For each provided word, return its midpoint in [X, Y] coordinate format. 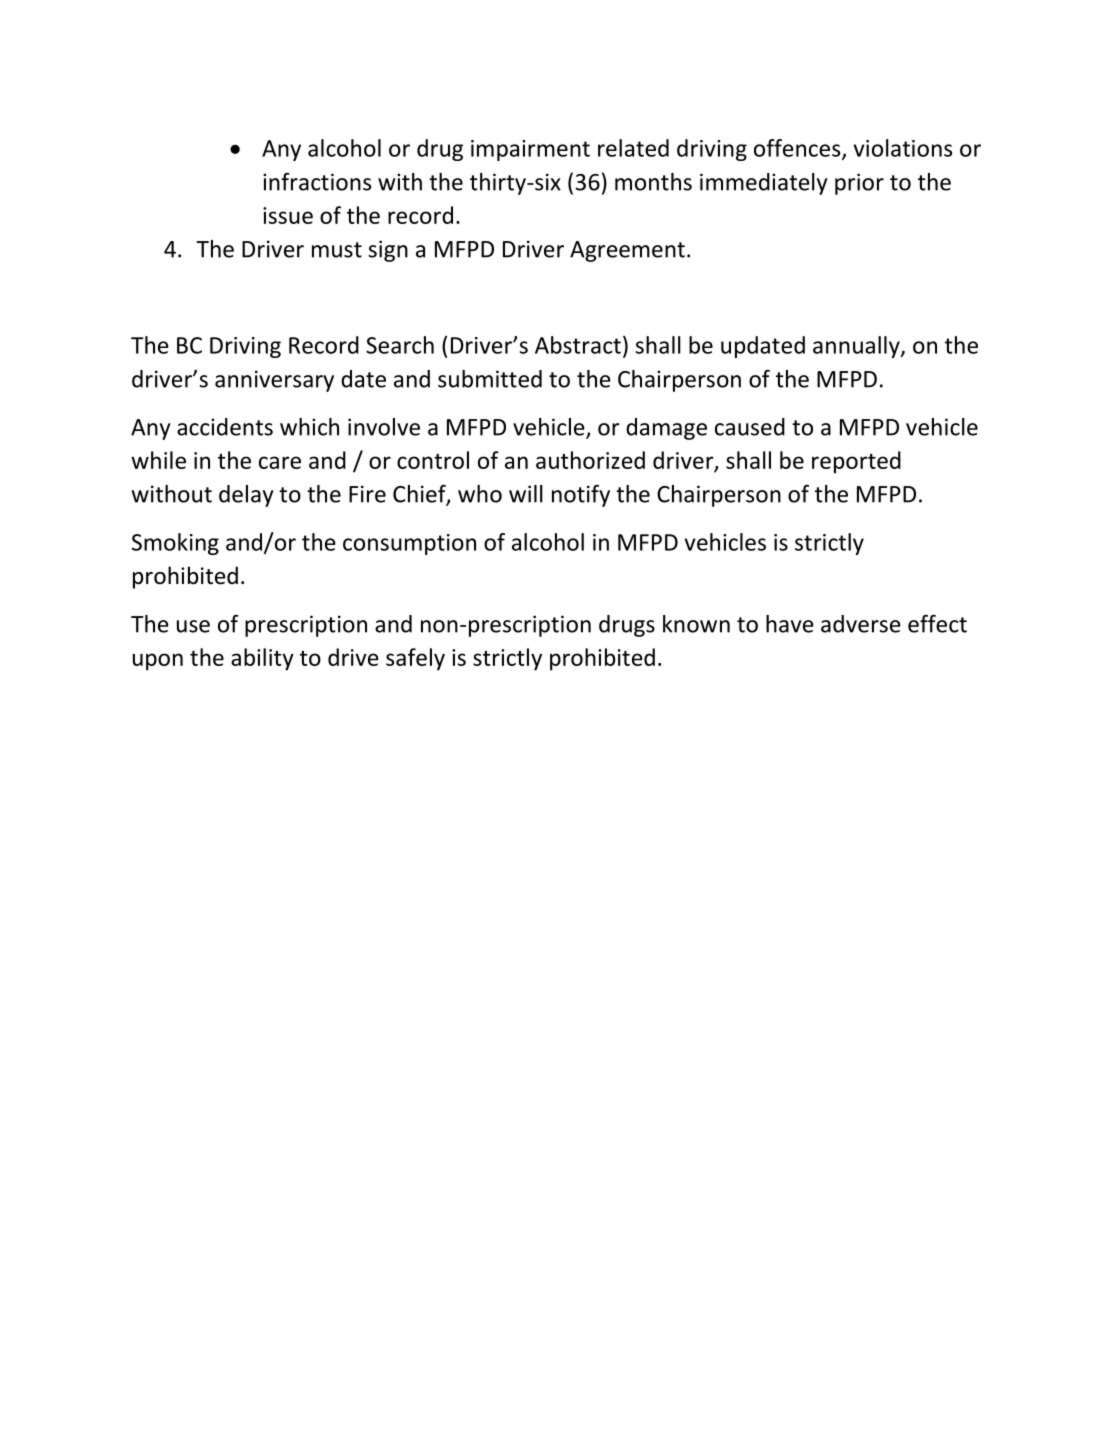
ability [262, 659]
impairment [530, 150]
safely [415, 659]
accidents [225, 427]
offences [798, 149]
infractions [317, 182]
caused [750, 427]
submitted [490, 379]
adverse [861, 624]
